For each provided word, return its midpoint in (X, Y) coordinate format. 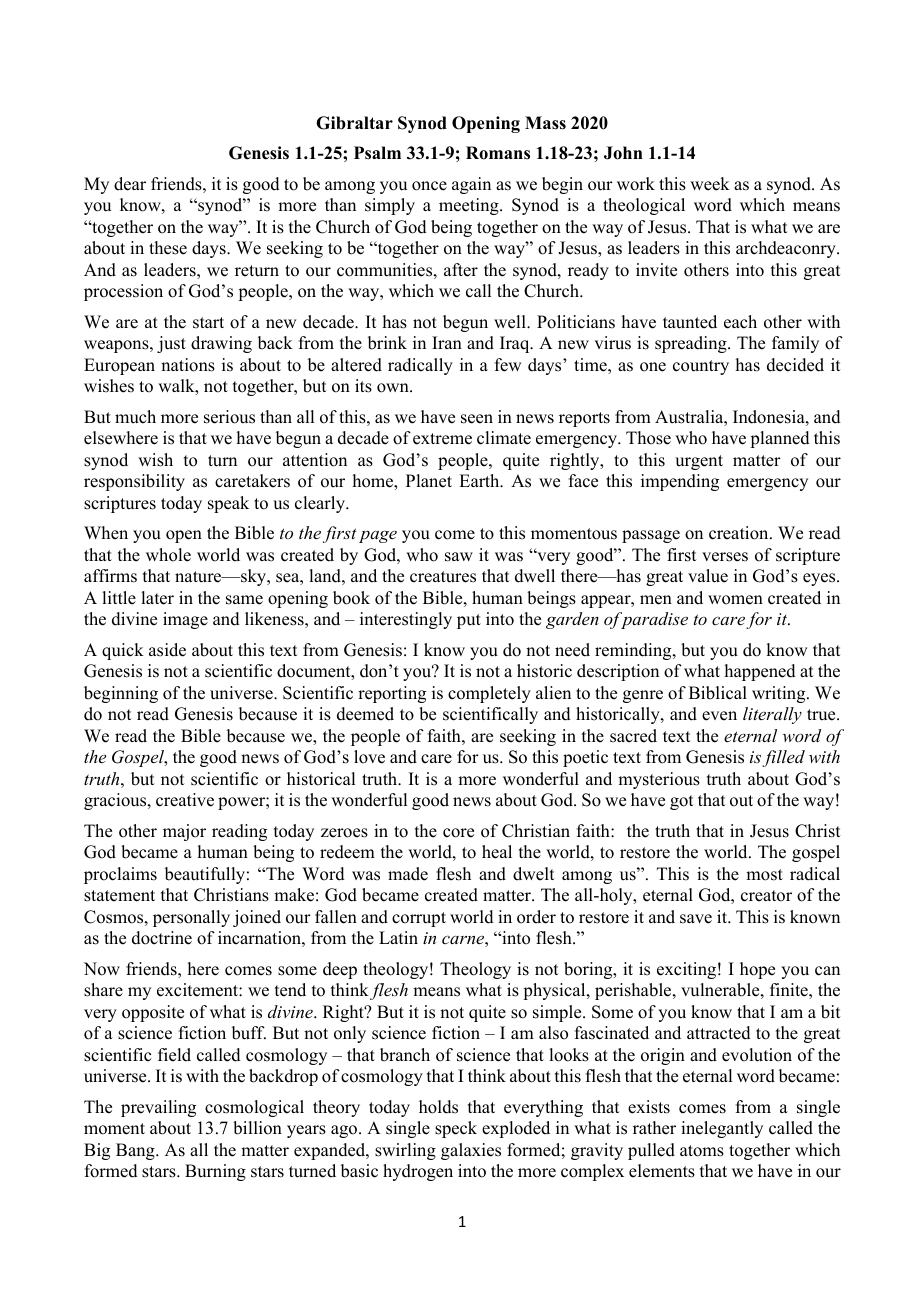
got (681, 802)
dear (130, 184)
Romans (498, 153)
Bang (136, 1151)
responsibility (134, 482)
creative (185, 800)
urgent (699, 462)
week (710, 184)
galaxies (471, 1151)
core (458, 833)
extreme (442, 439)
